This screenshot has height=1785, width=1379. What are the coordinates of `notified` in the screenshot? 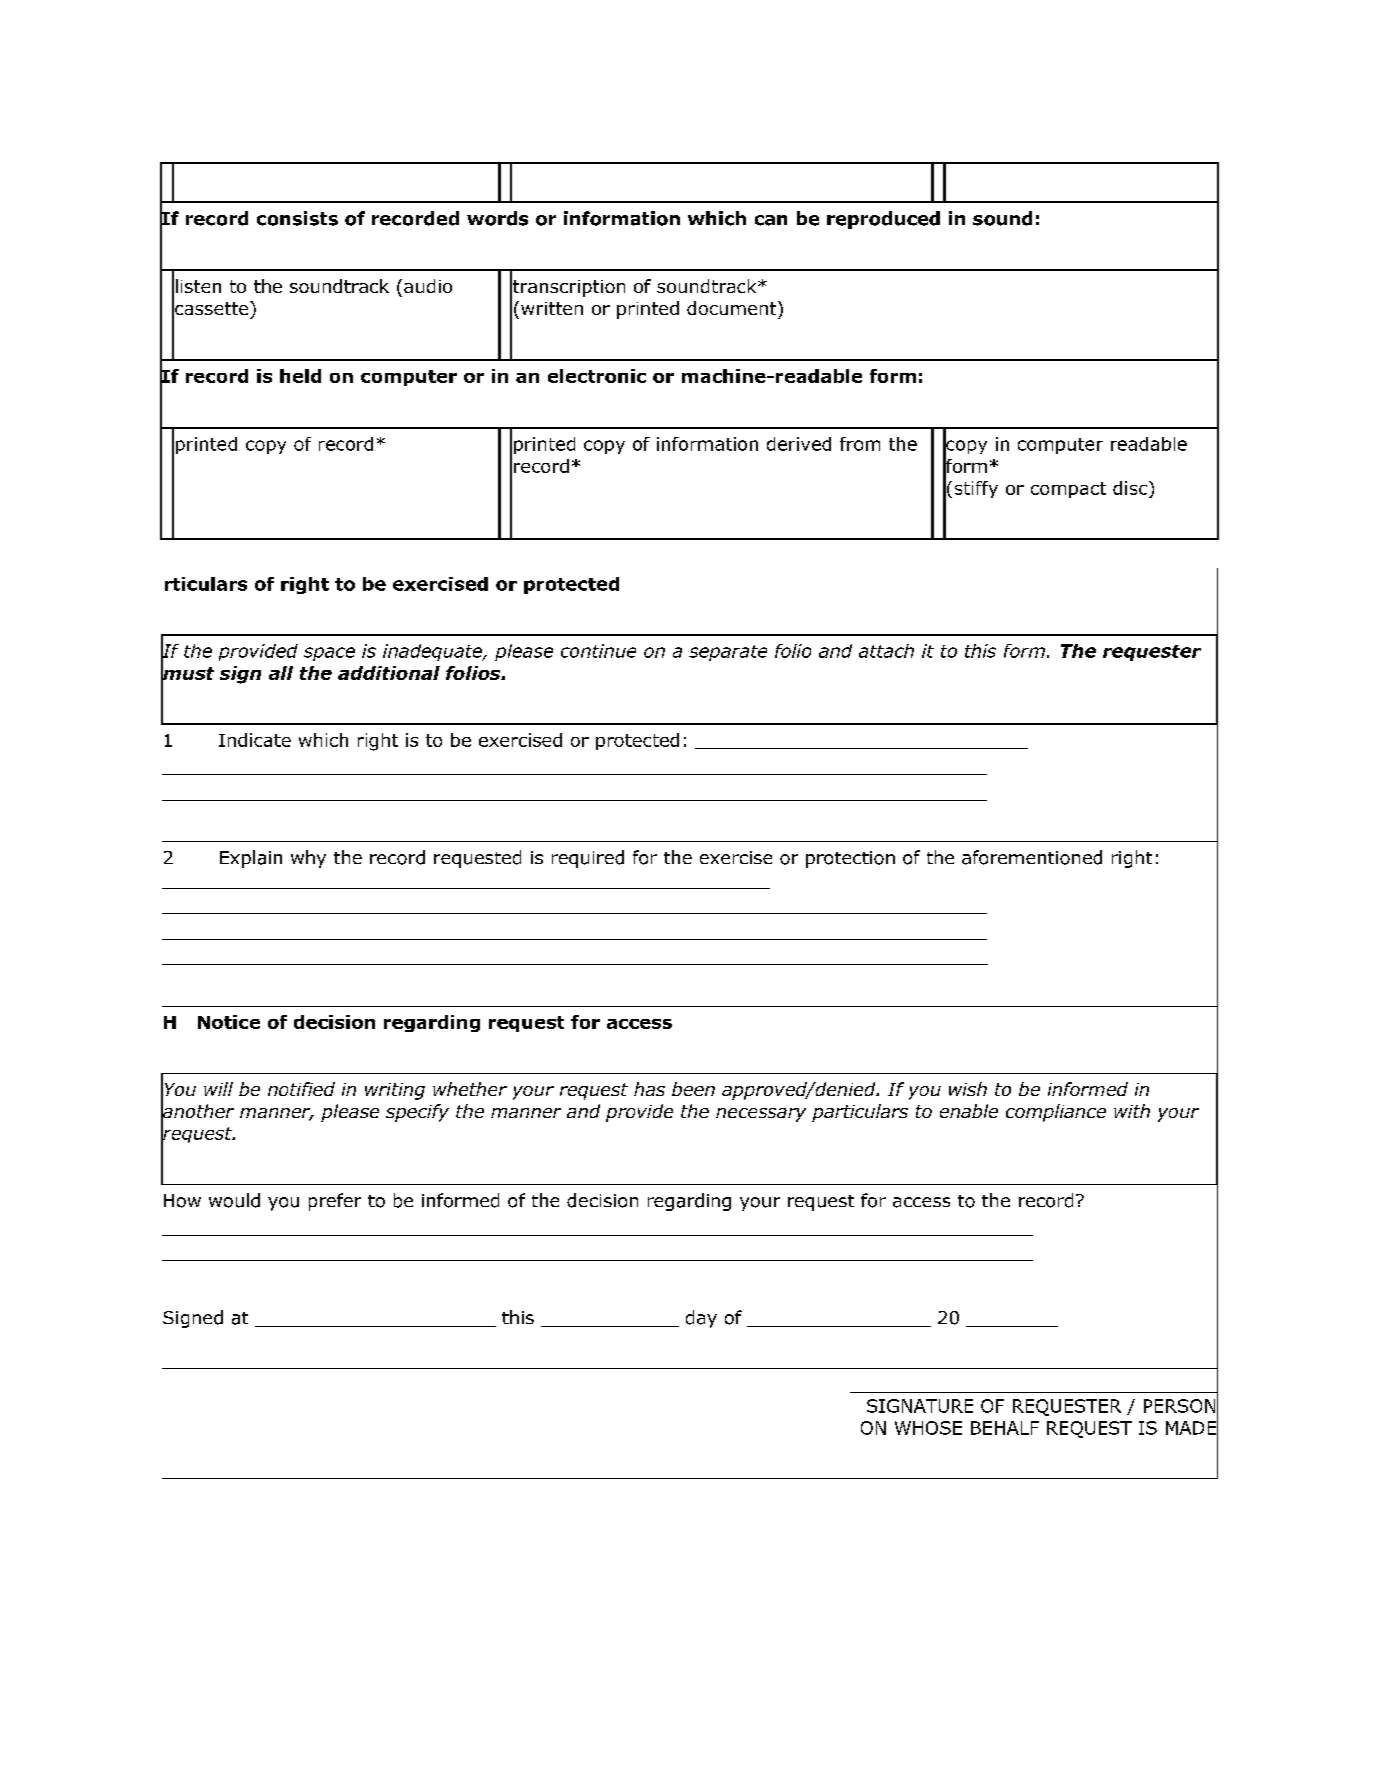 It's located at (301, 1089).
